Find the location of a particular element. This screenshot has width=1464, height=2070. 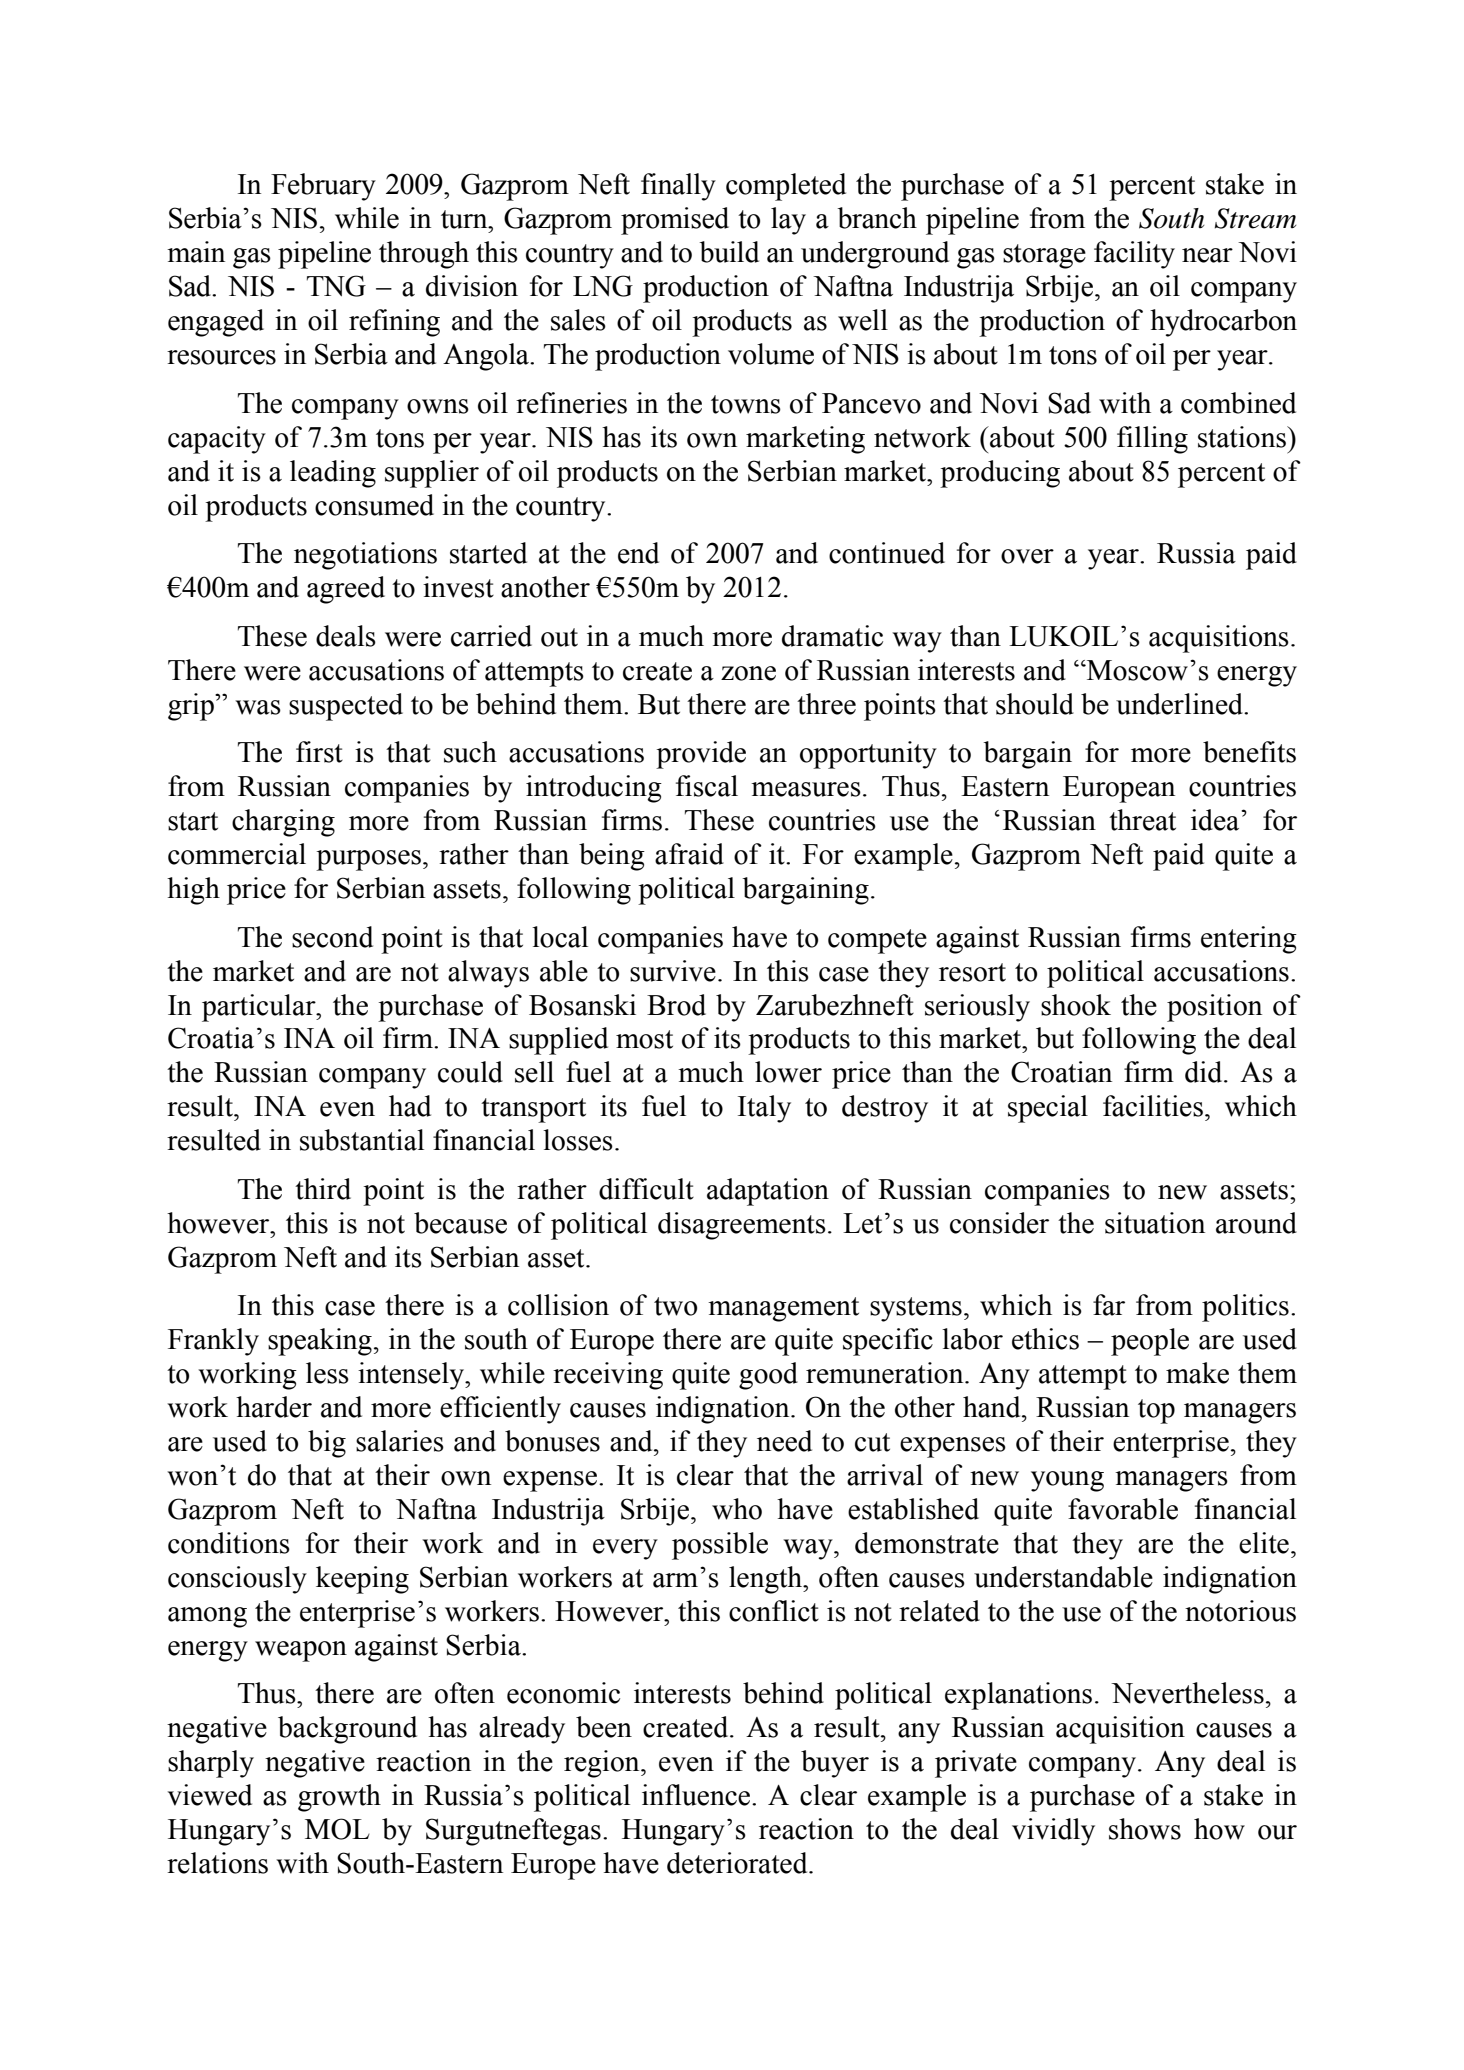

provide is located at coordinates (701, 755).
